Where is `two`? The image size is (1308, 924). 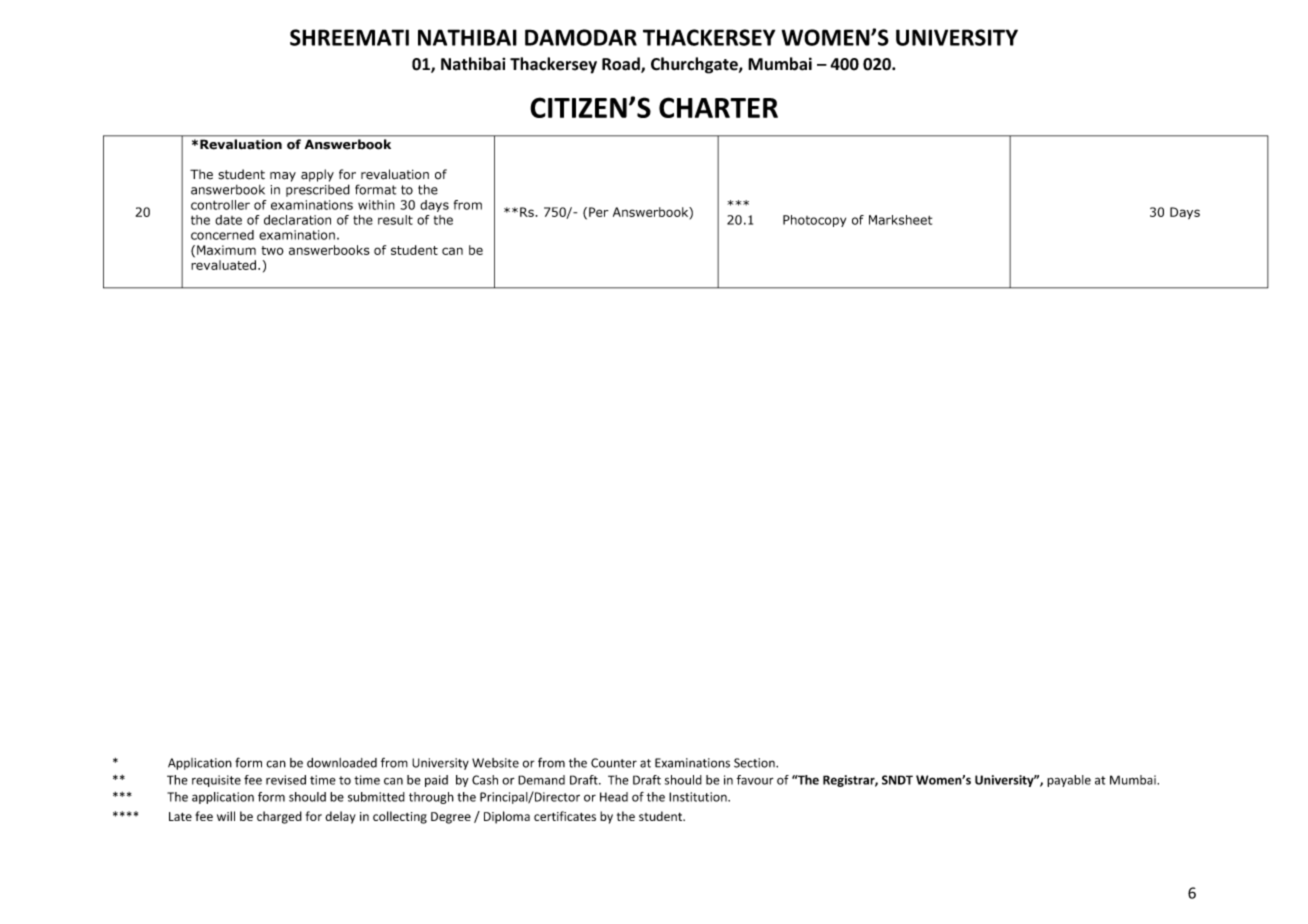
two is located at coordinates (272, 250).
